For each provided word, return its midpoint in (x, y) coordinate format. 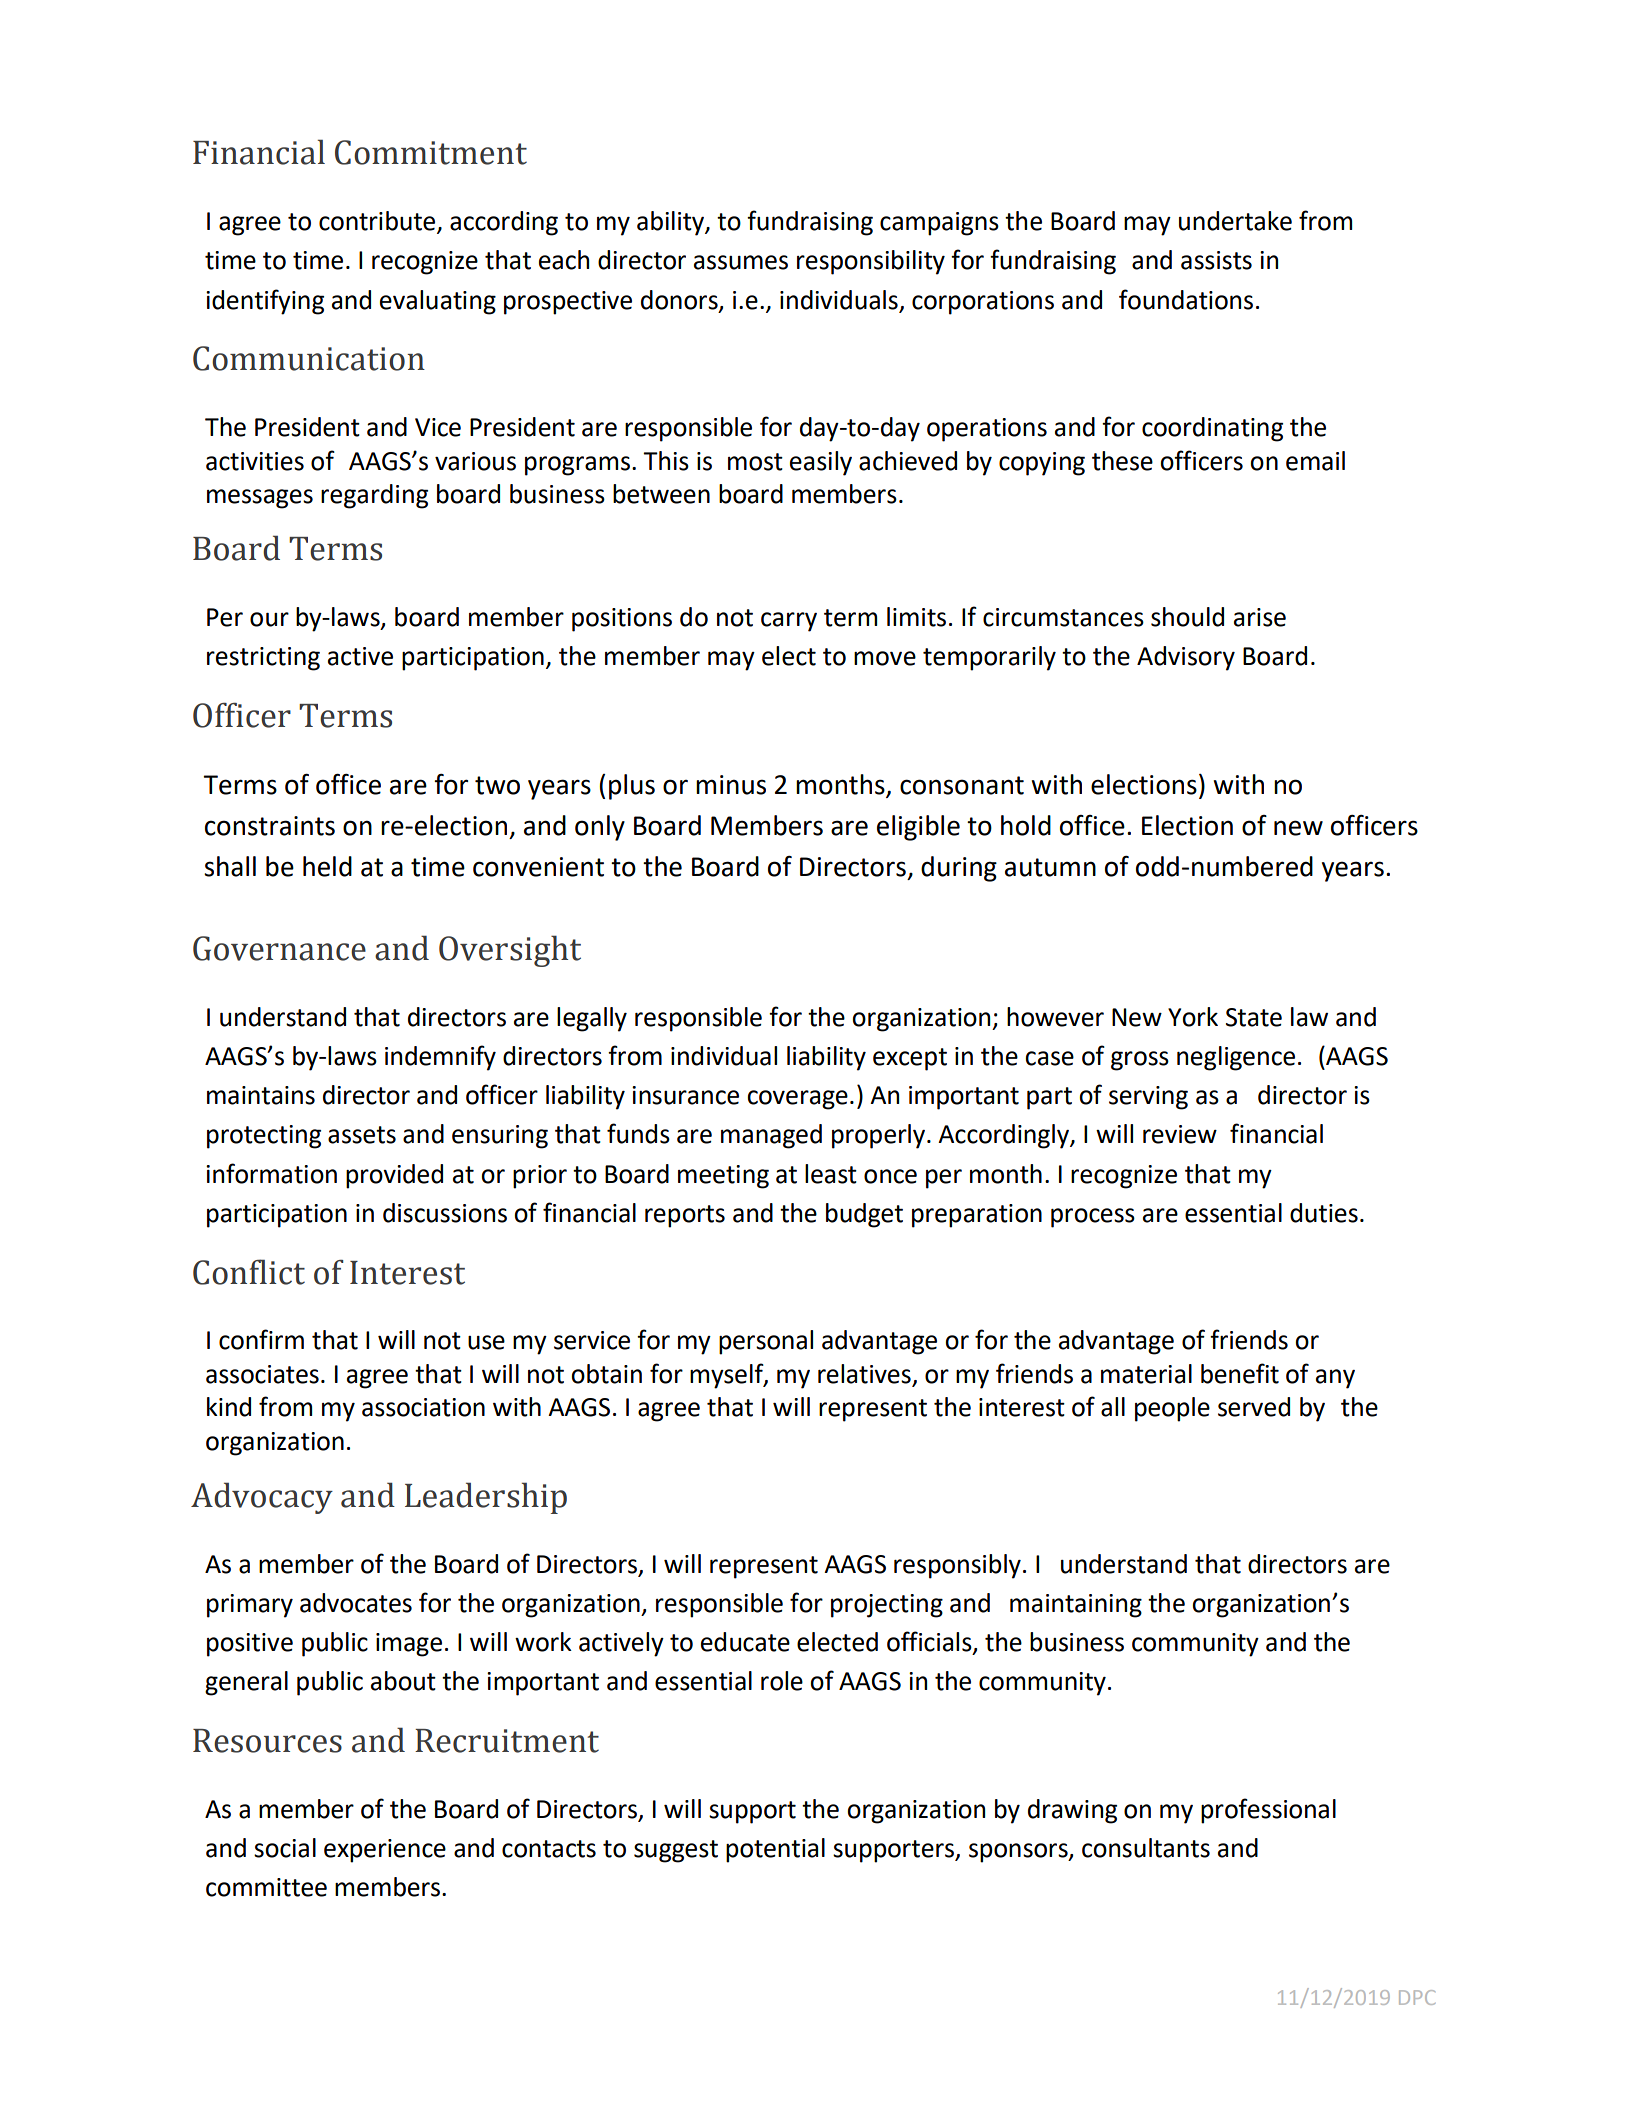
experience (385, 1851)
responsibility (871, 262)
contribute (377, 221)
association (423, 1407)
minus (731, 785)
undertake (1235, 221)
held (327, 866)
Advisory (1186, 658)
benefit (1240, 1373)
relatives (865, 1375)
